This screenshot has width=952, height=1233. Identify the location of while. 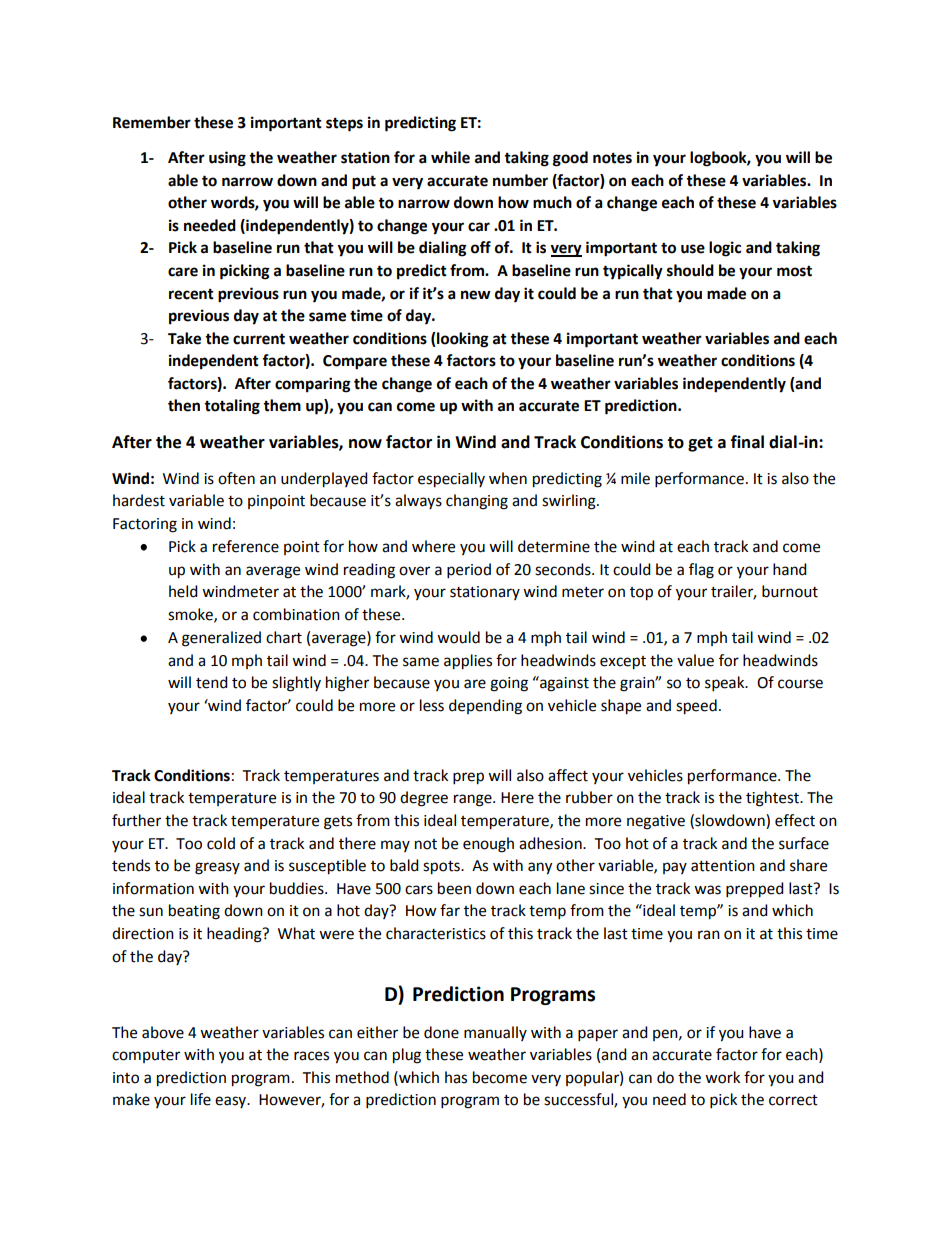
(450, 157).
